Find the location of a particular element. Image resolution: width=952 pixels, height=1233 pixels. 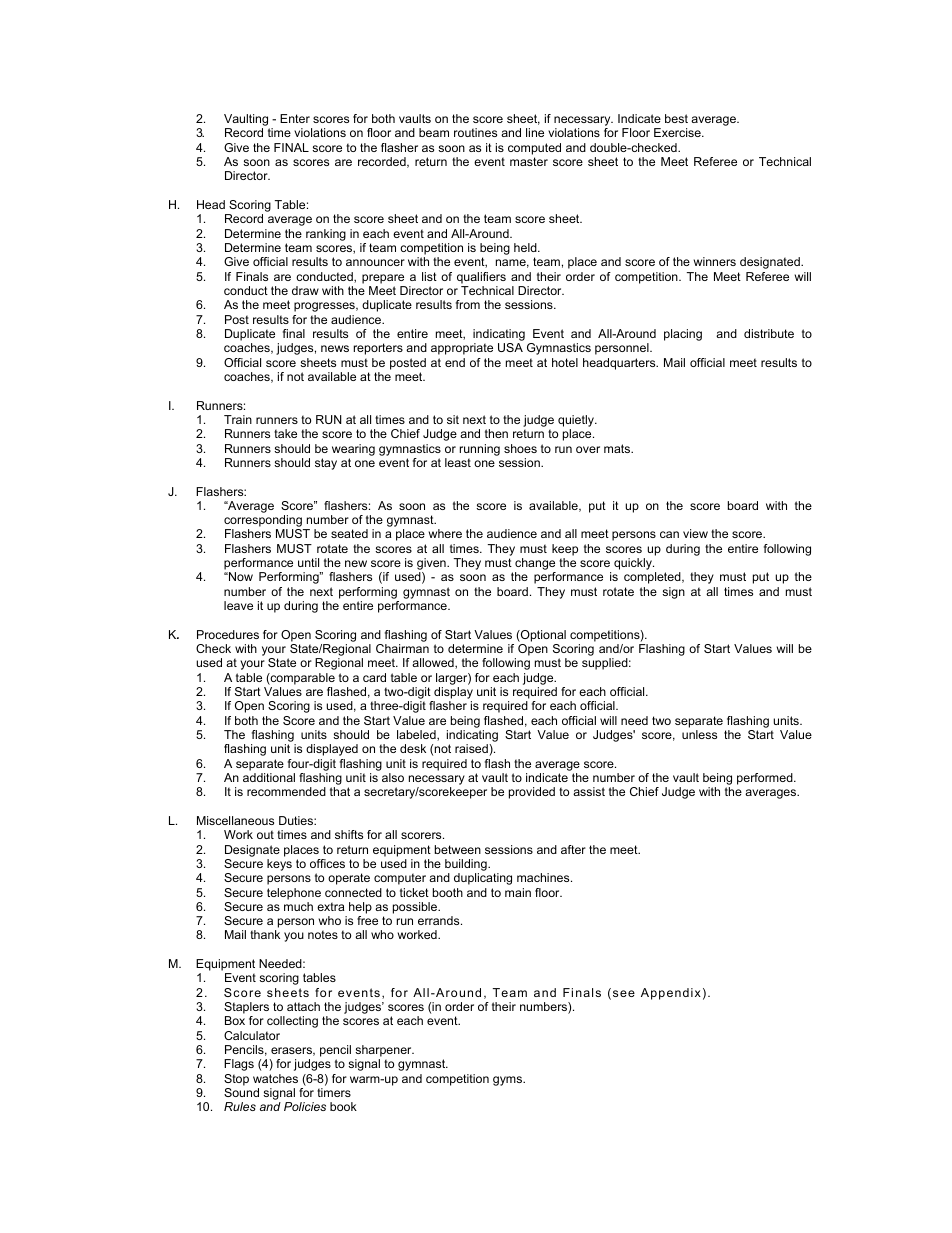

watches is located at coordinates (275, 1078).
